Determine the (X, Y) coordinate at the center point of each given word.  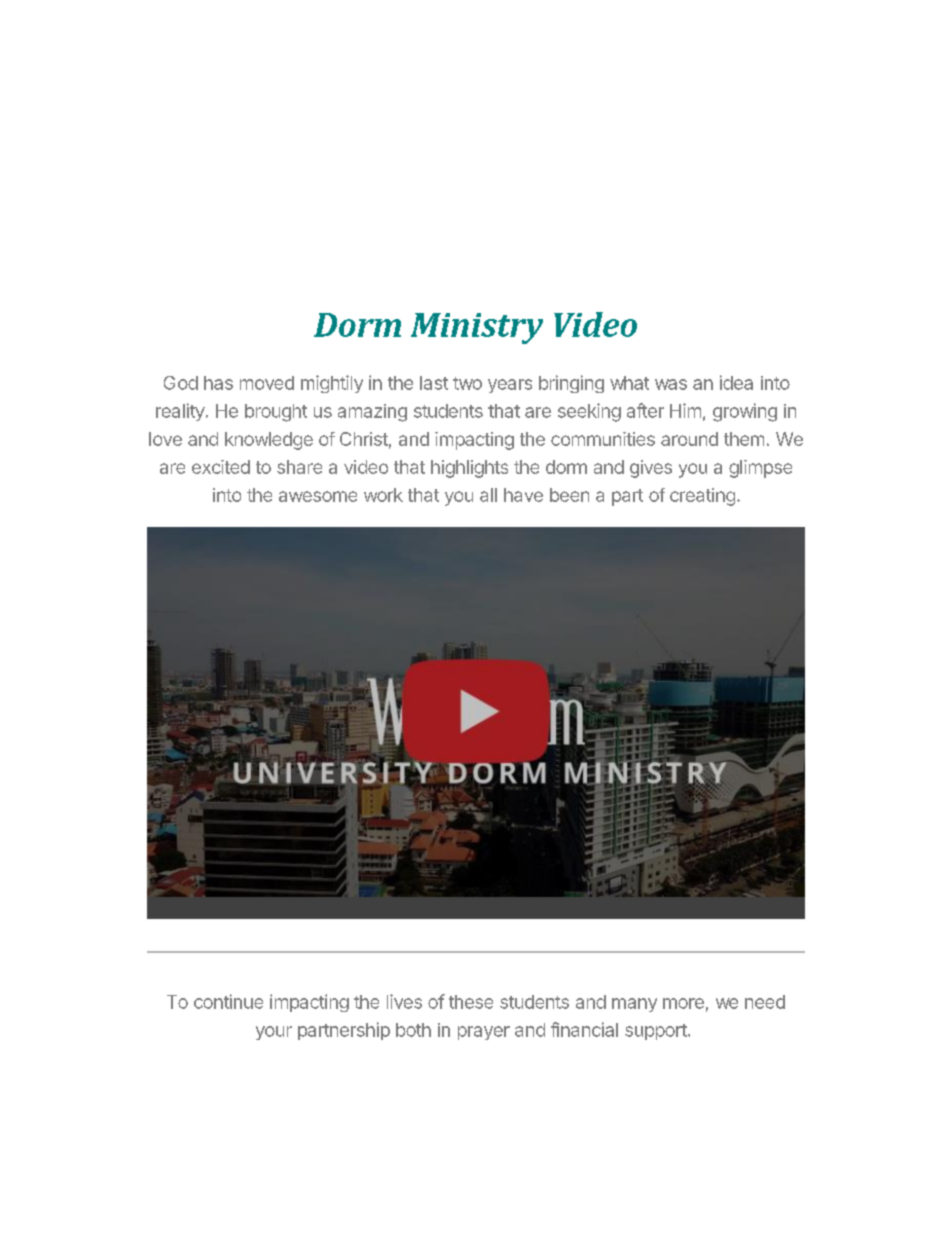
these (471, 1002)
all (488, 495)
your (274, 1033)
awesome (318, 496)
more (683, 1003)
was (671, 384)
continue (228, 1001)
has (218, 383)
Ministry (477, 328)
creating (702, 497)
